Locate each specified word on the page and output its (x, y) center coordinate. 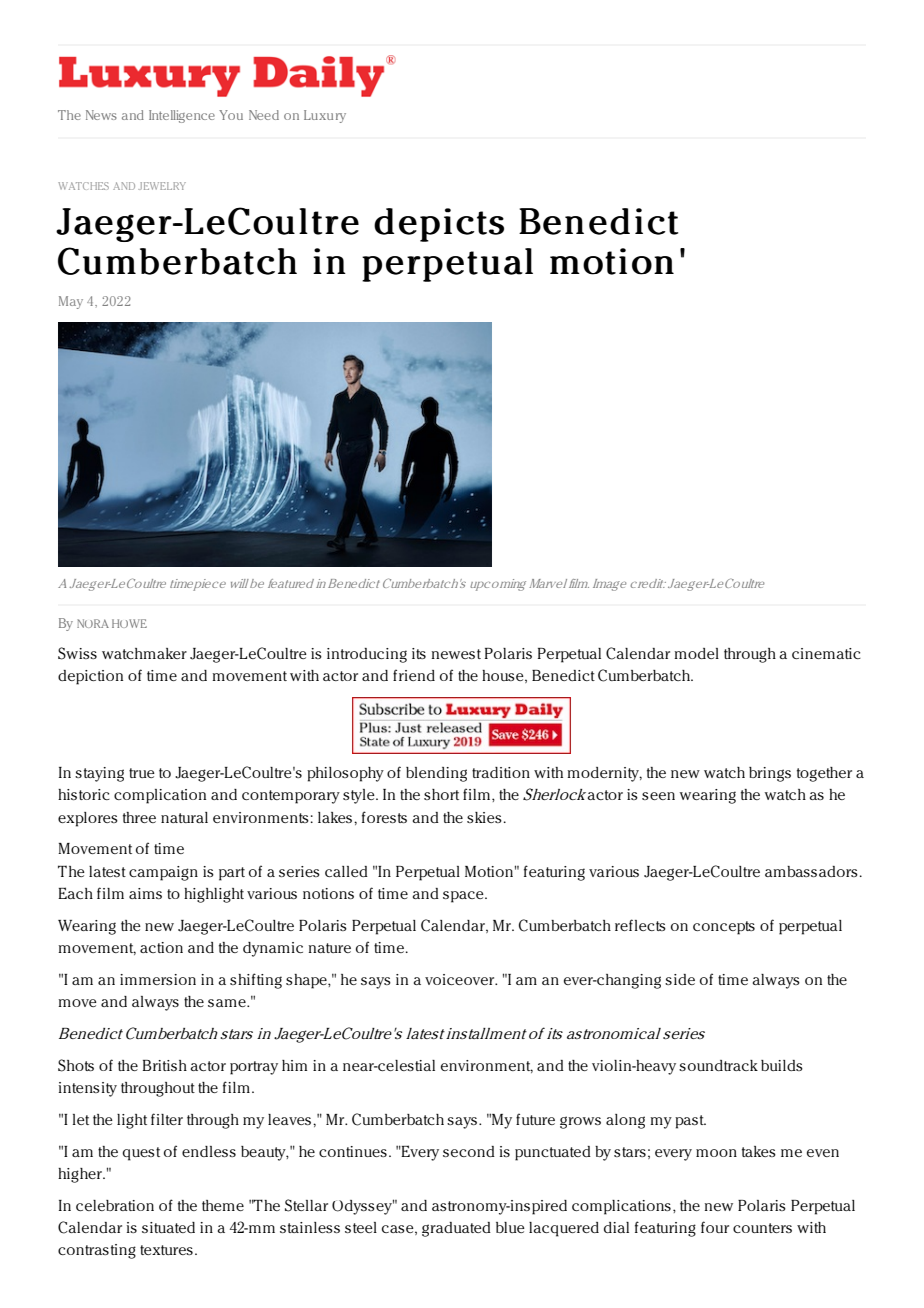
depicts (439, 225)
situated (168, 1227)
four (715, 1227)
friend (414, 675)
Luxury (325, 116)
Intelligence (182, 116)
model (696, 653)
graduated (456, 1229)
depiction (90, 677)
